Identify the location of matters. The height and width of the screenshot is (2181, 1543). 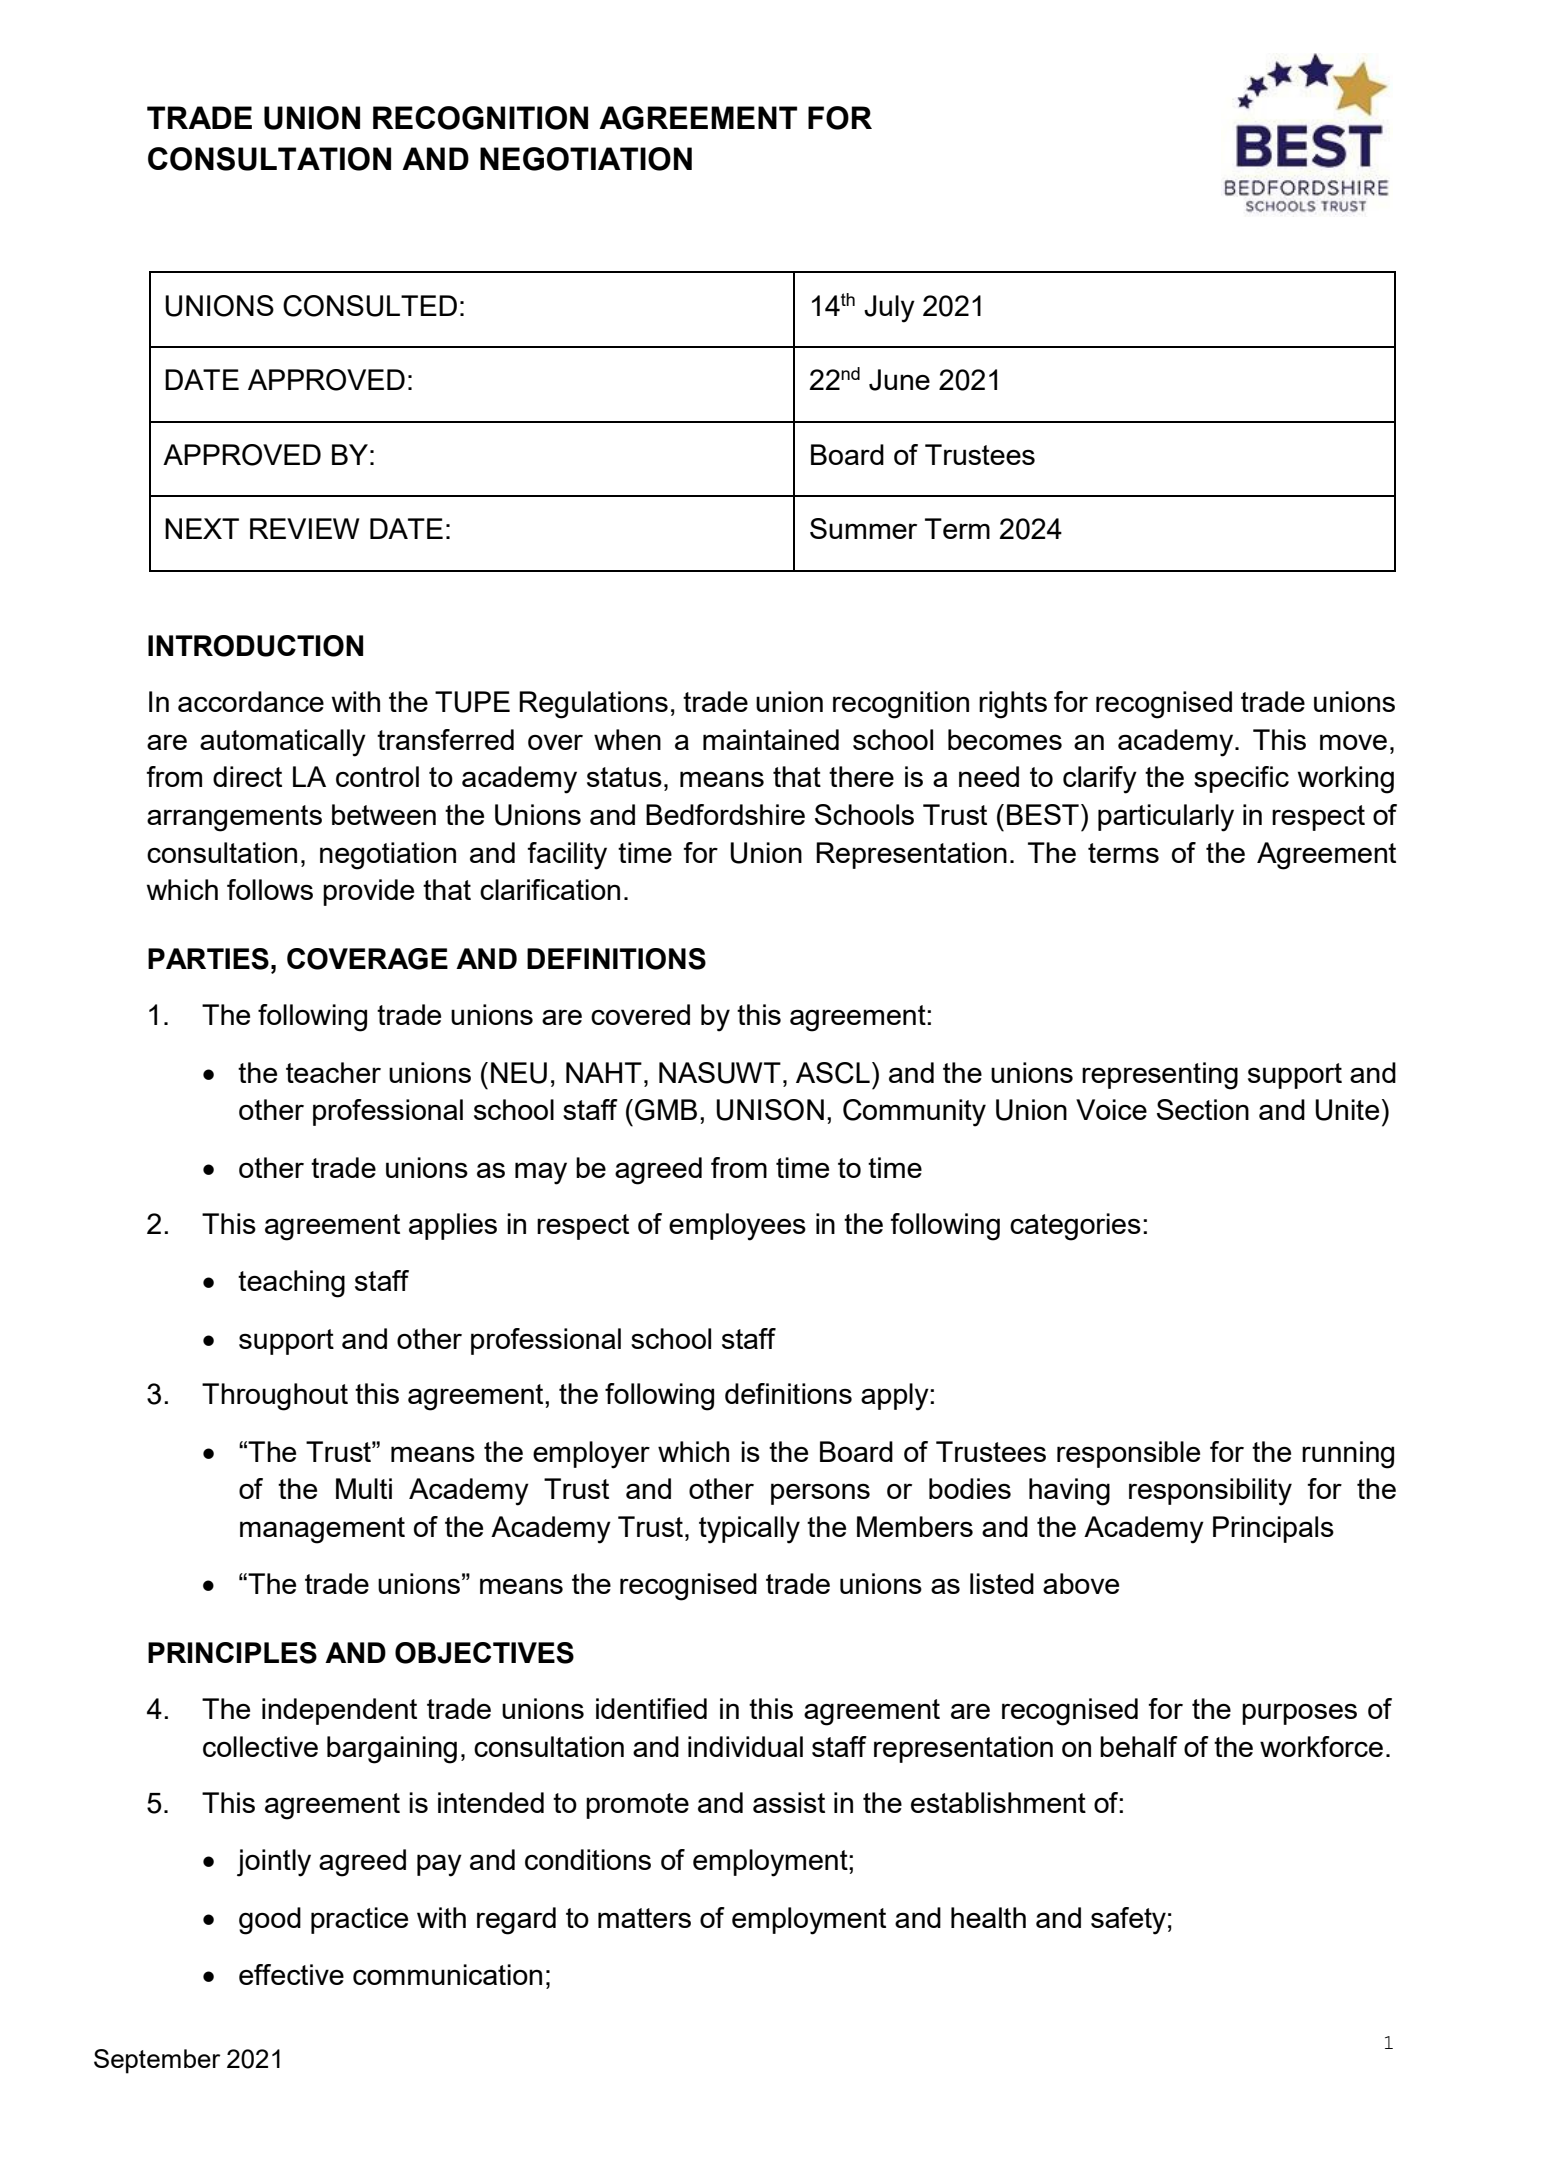
(644, 1918).
